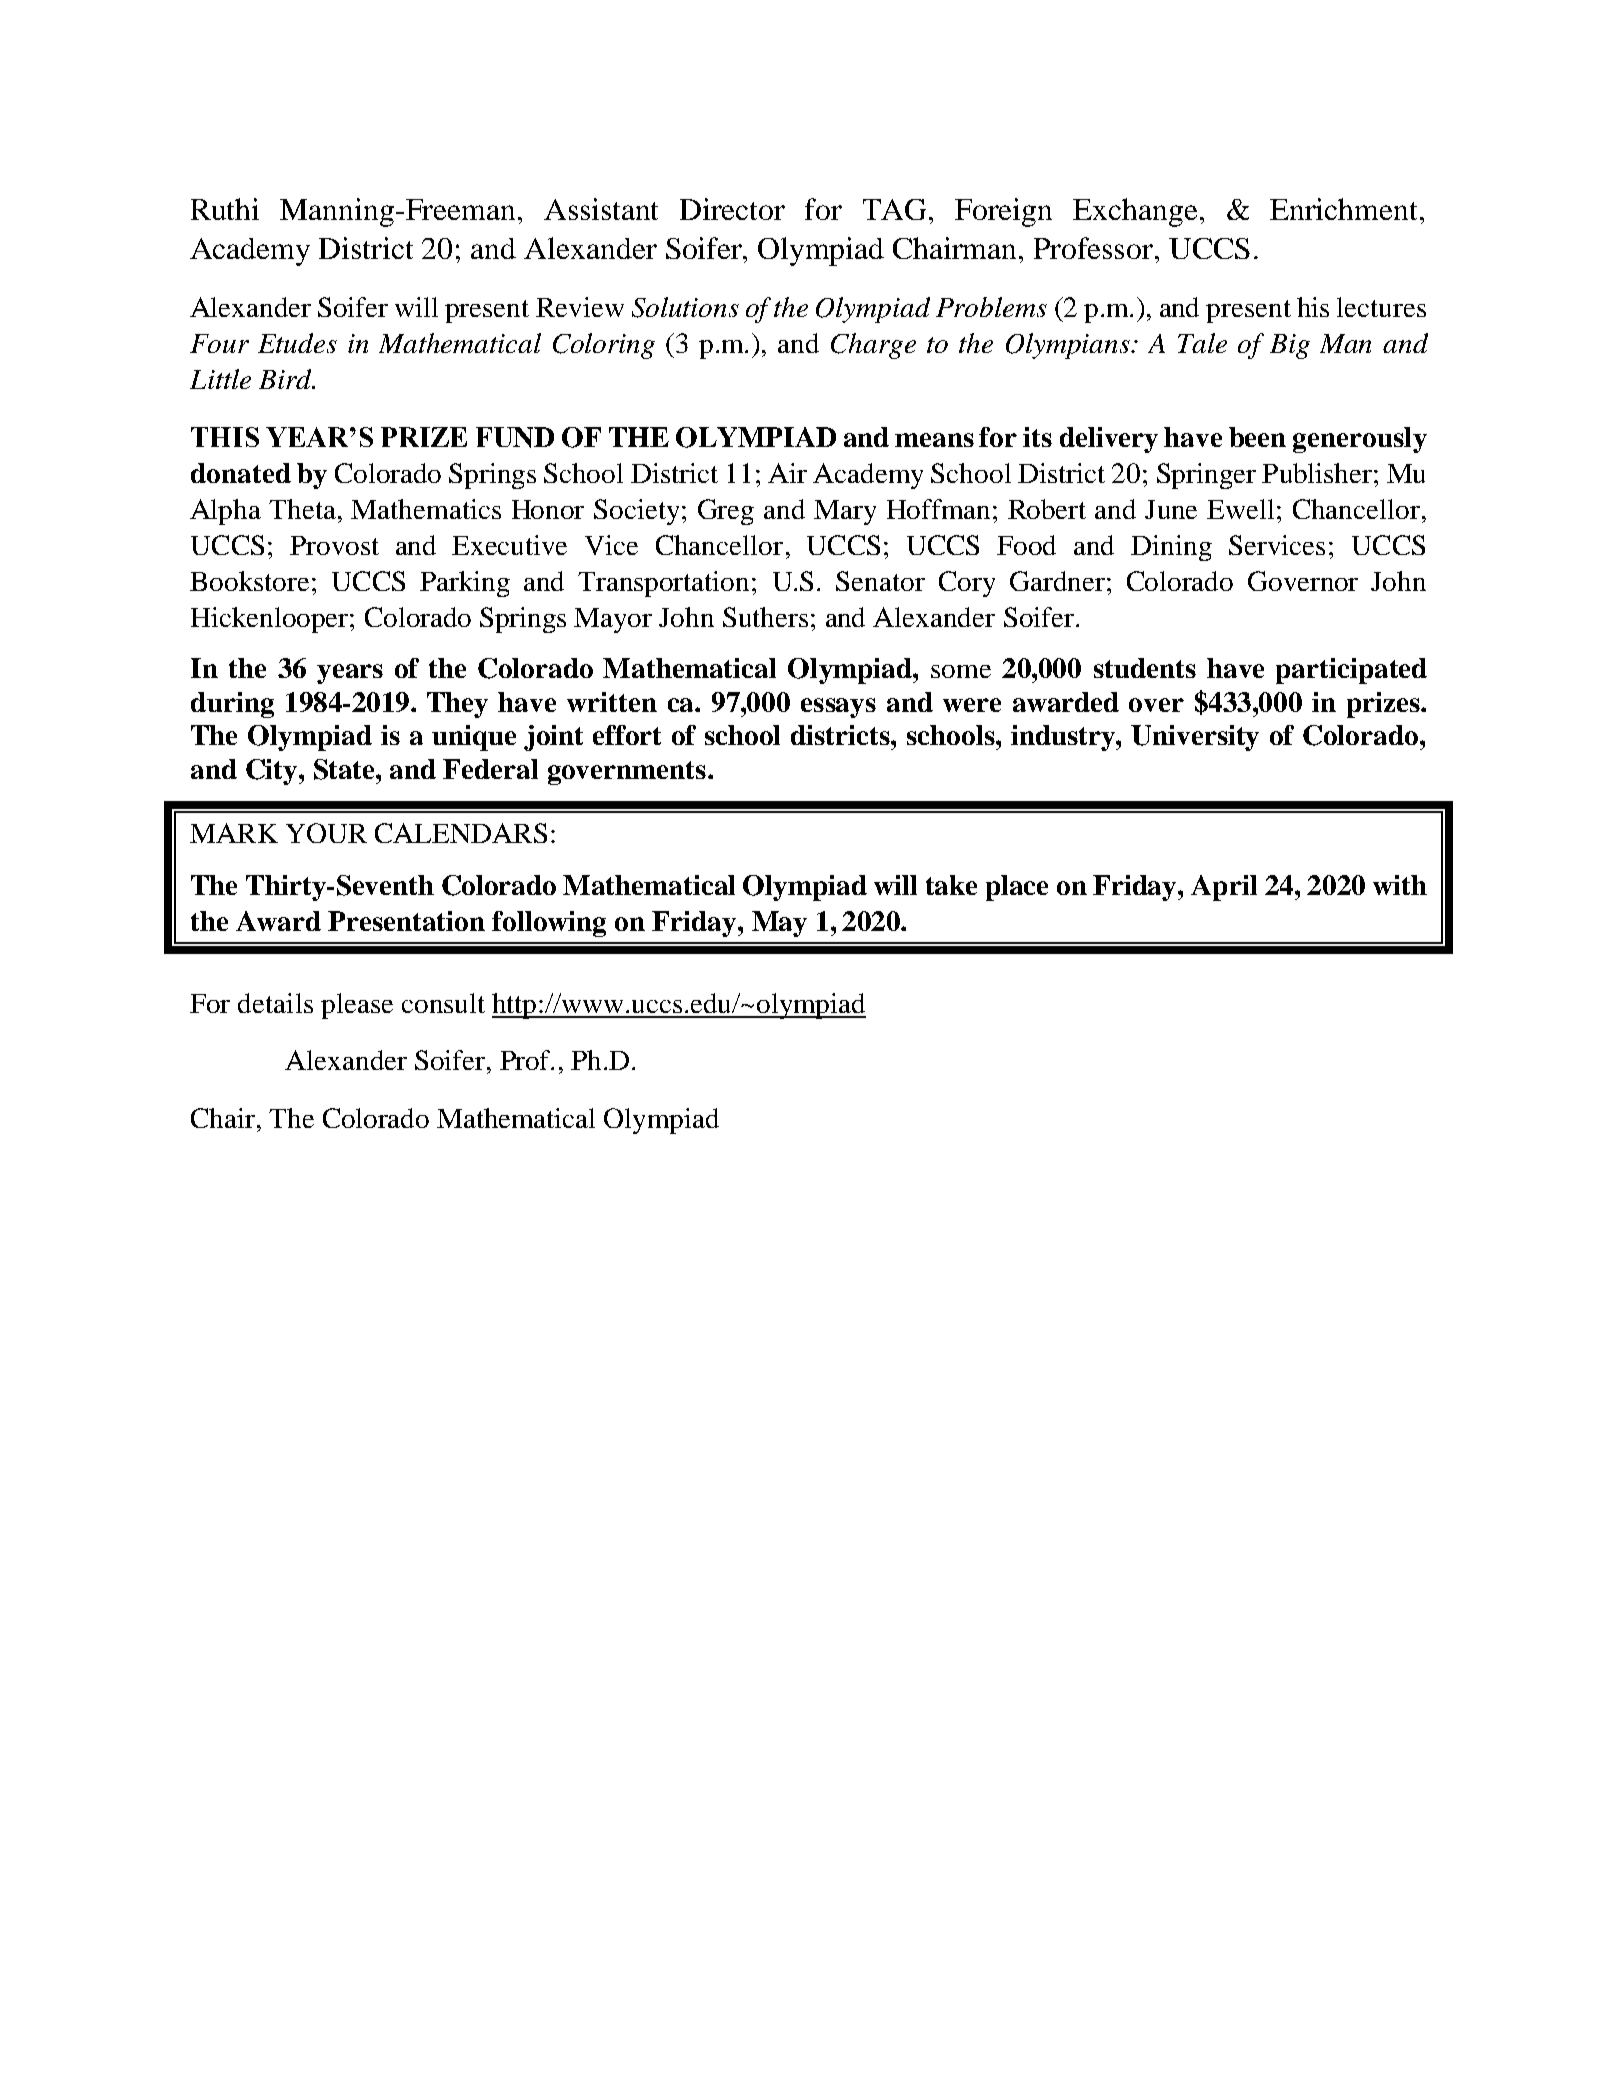  Describe the element at coordinates (934, 440) in the image. I see `means` at that location.
